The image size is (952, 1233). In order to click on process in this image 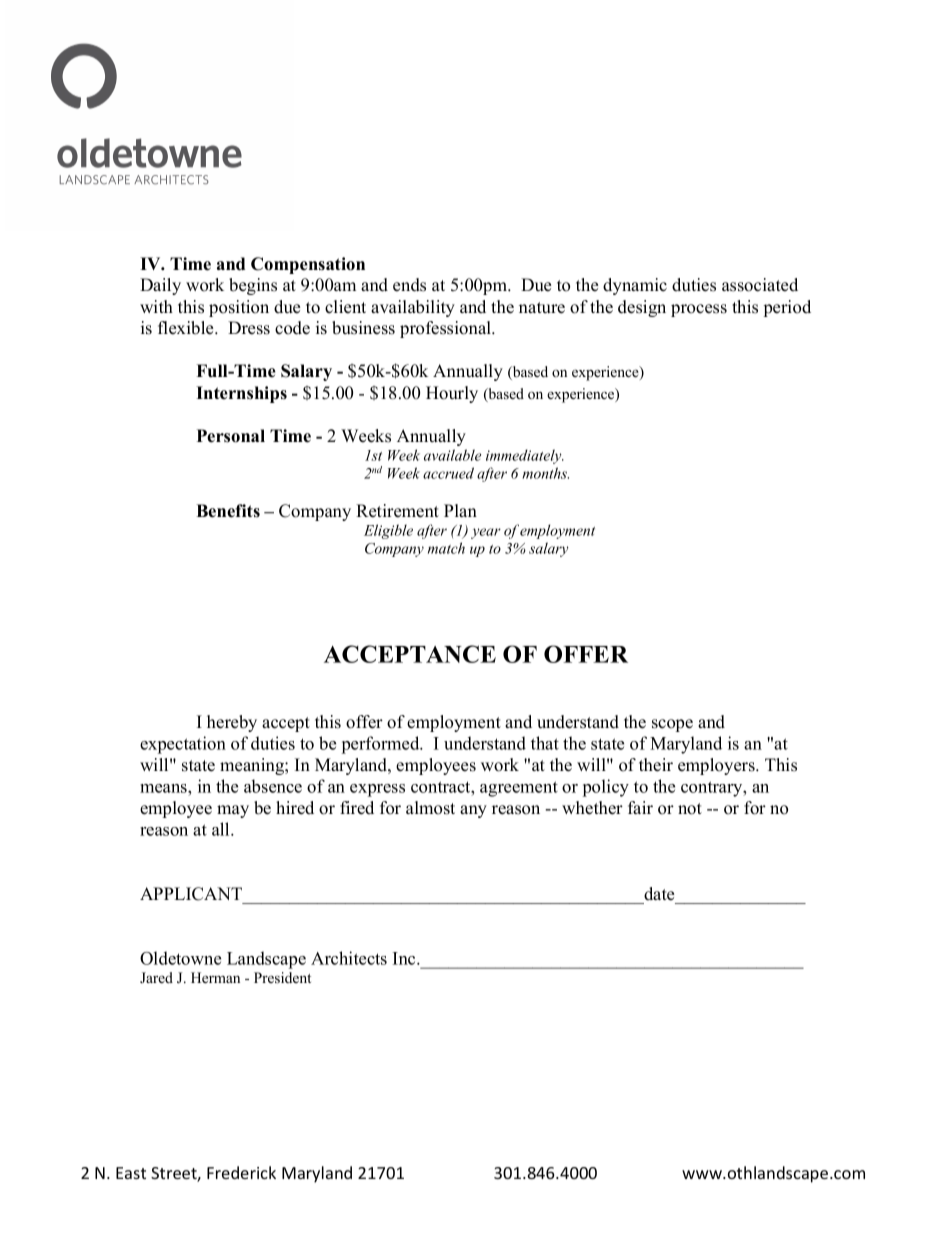, I will do `click(699, 310)`.
